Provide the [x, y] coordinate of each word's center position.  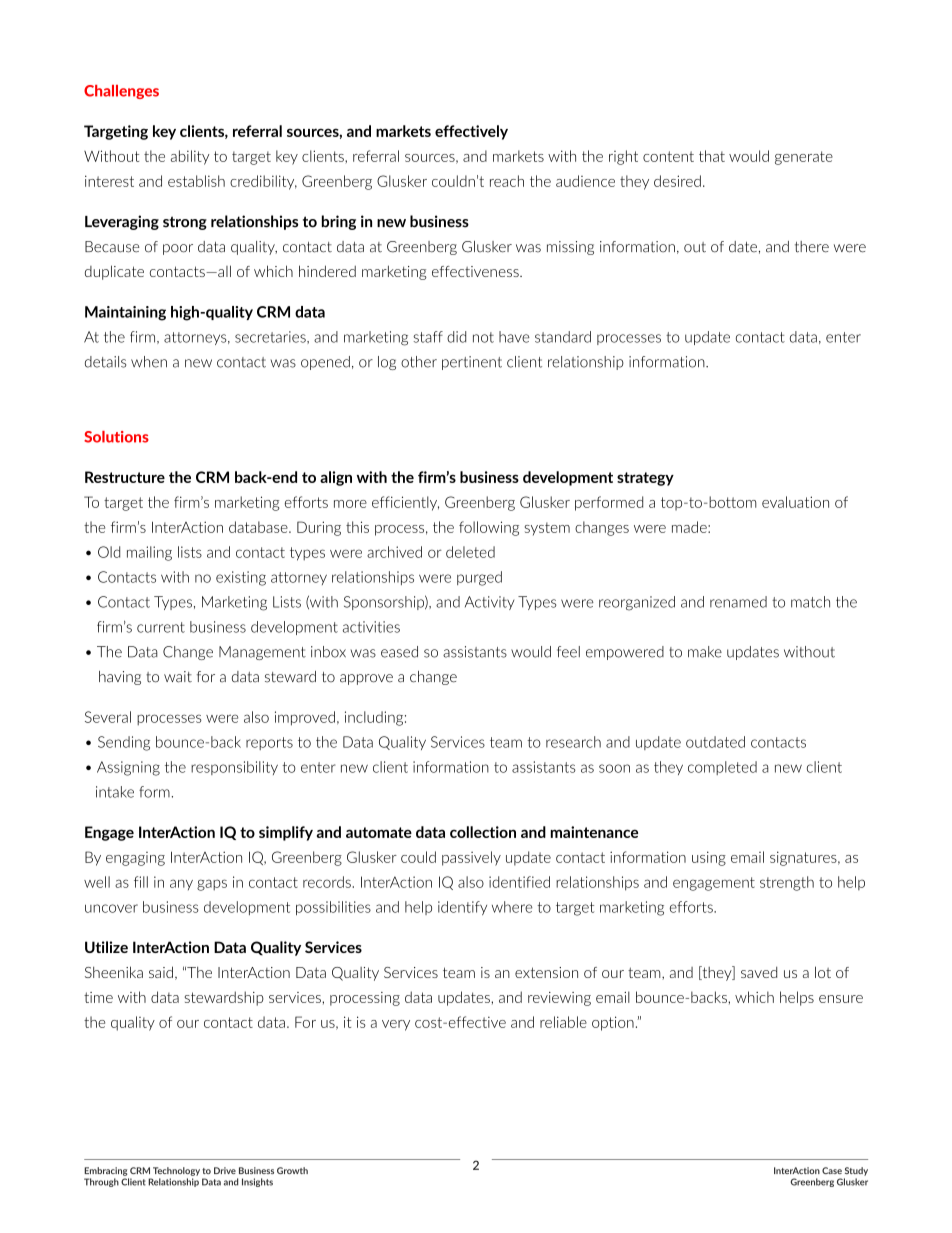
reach [507, 181]
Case [832, 1170]
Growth [292, 1170]
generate [804, 158]
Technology [176, 1171]
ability [190, 157]
